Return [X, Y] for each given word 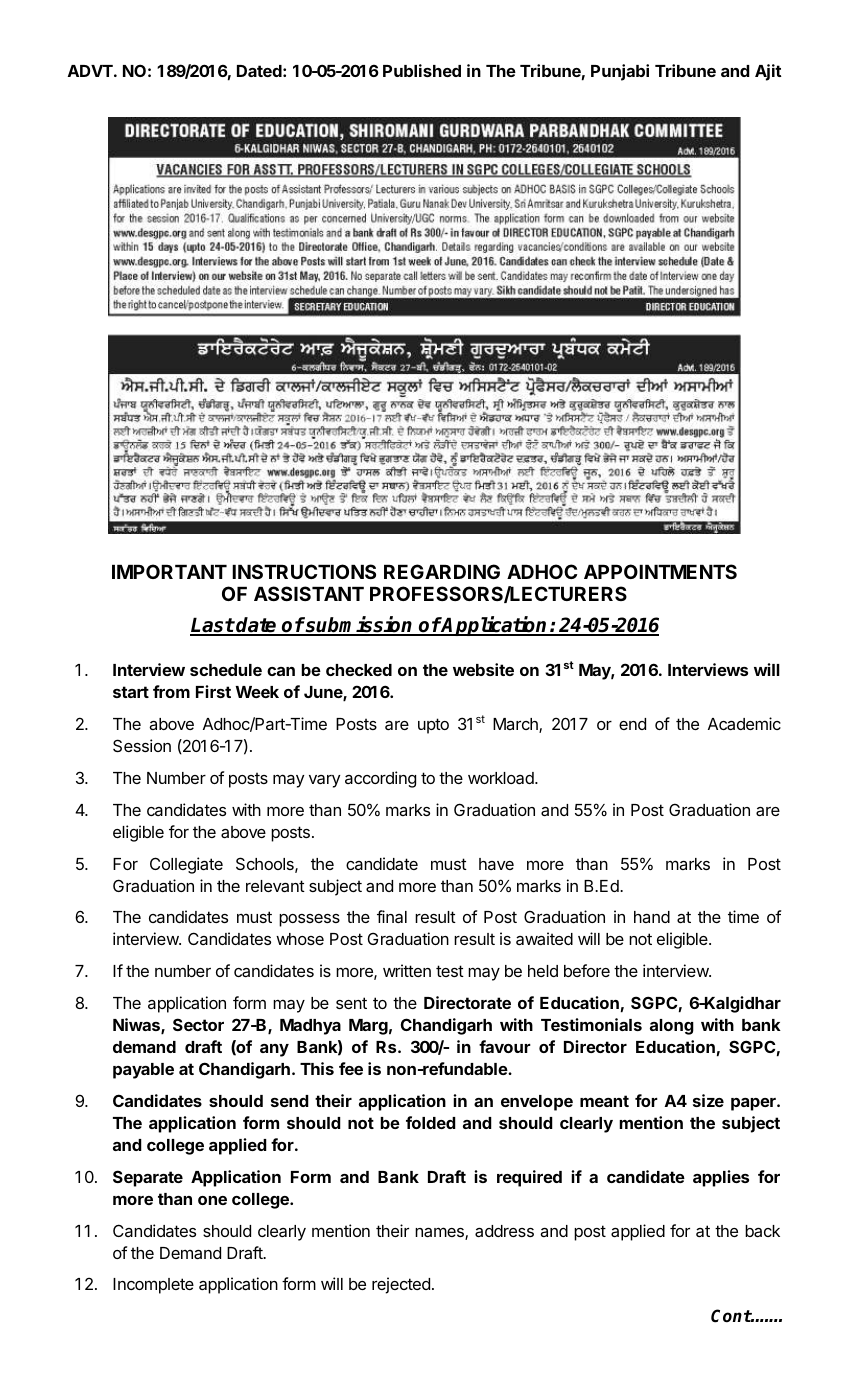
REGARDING [442, 571]
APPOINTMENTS [660, 571]
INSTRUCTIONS [304, 571]
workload [502, 778]
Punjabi [620, 72]
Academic [744, 723]
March [516, 725]
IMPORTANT [169, 571]
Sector [198, 1024]
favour [505, 1046]
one [212, 1200]
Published [422, 70]
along [672, 1027]
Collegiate [186, 865]
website [483, 669]
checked [359, 670]
